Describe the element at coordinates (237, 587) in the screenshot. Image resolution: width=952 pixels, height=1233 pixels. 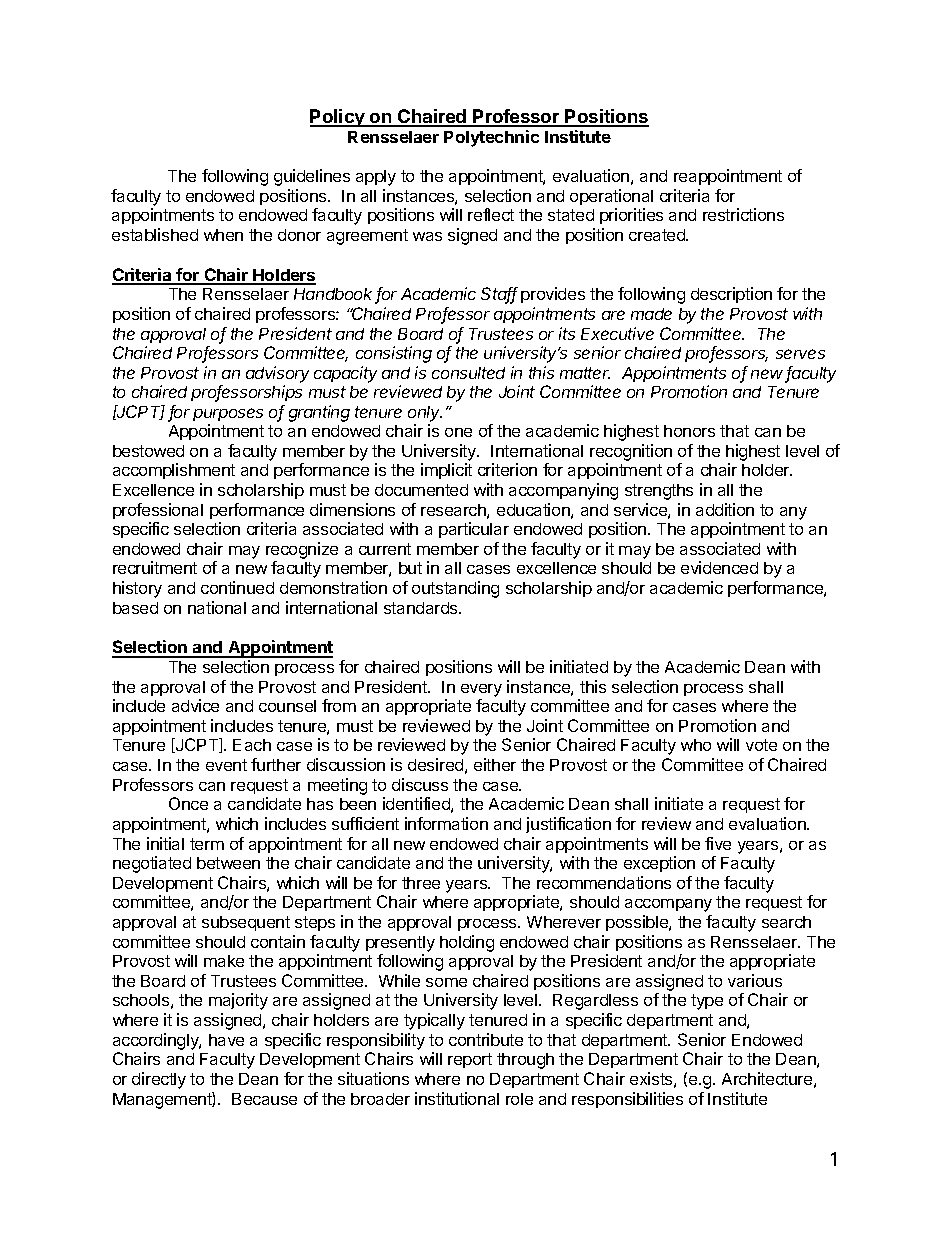
I see `continued` at that location.
